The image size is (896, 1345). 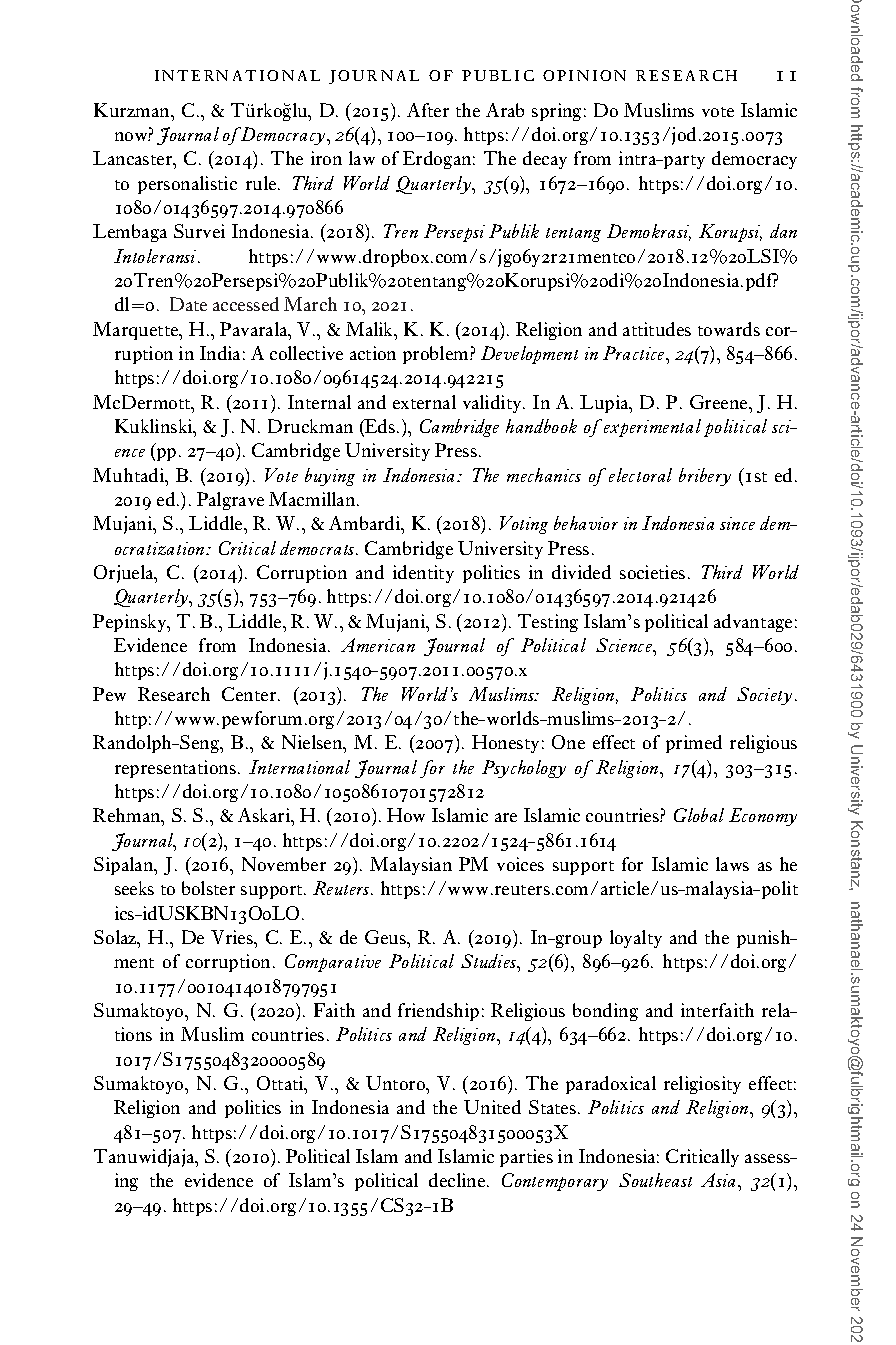 I want to click on personalistic, so click(x=187, y=185).
